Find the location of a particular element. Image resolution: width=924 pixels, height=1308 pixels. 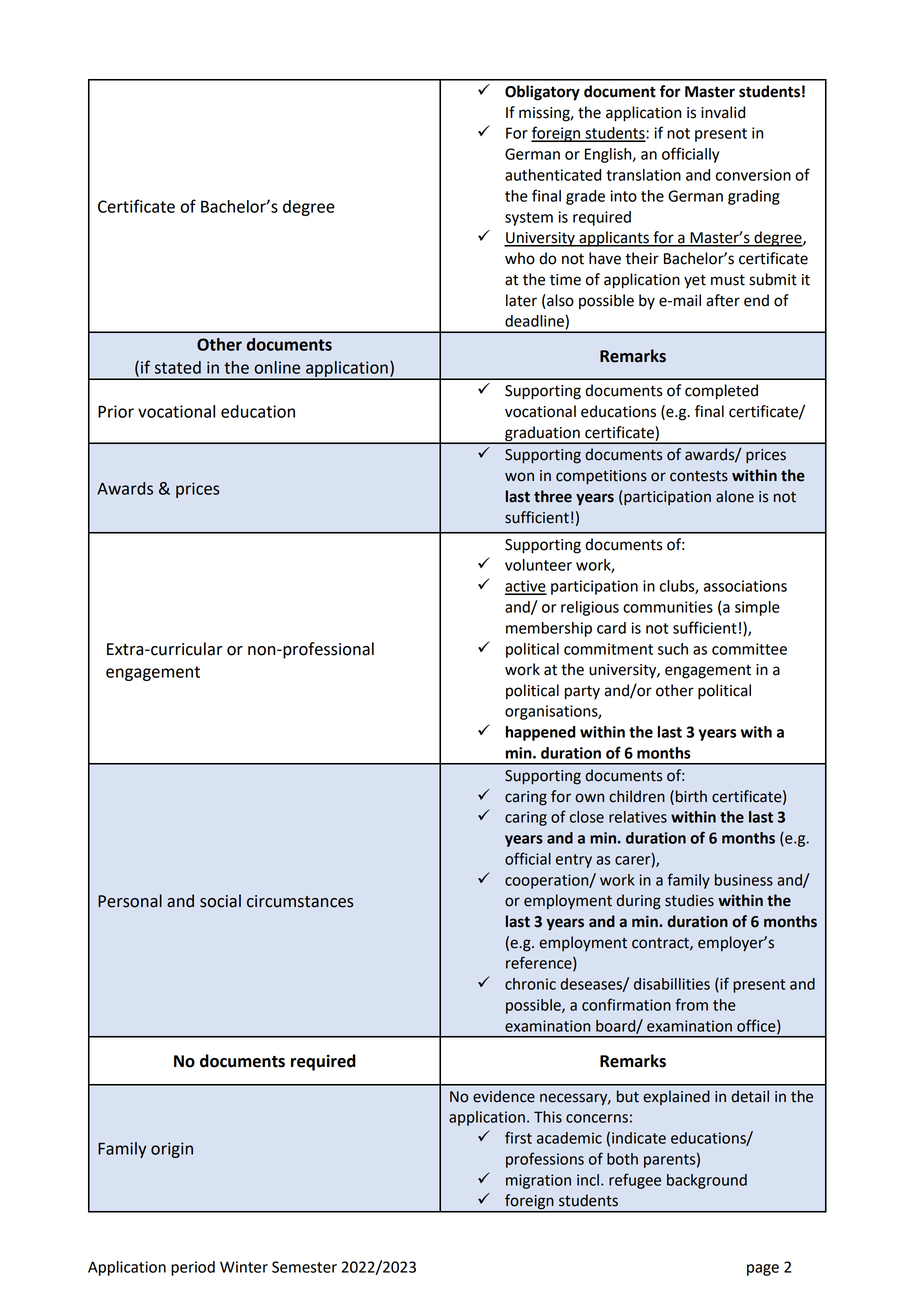

invalid is located at coordinates (723, 112).
